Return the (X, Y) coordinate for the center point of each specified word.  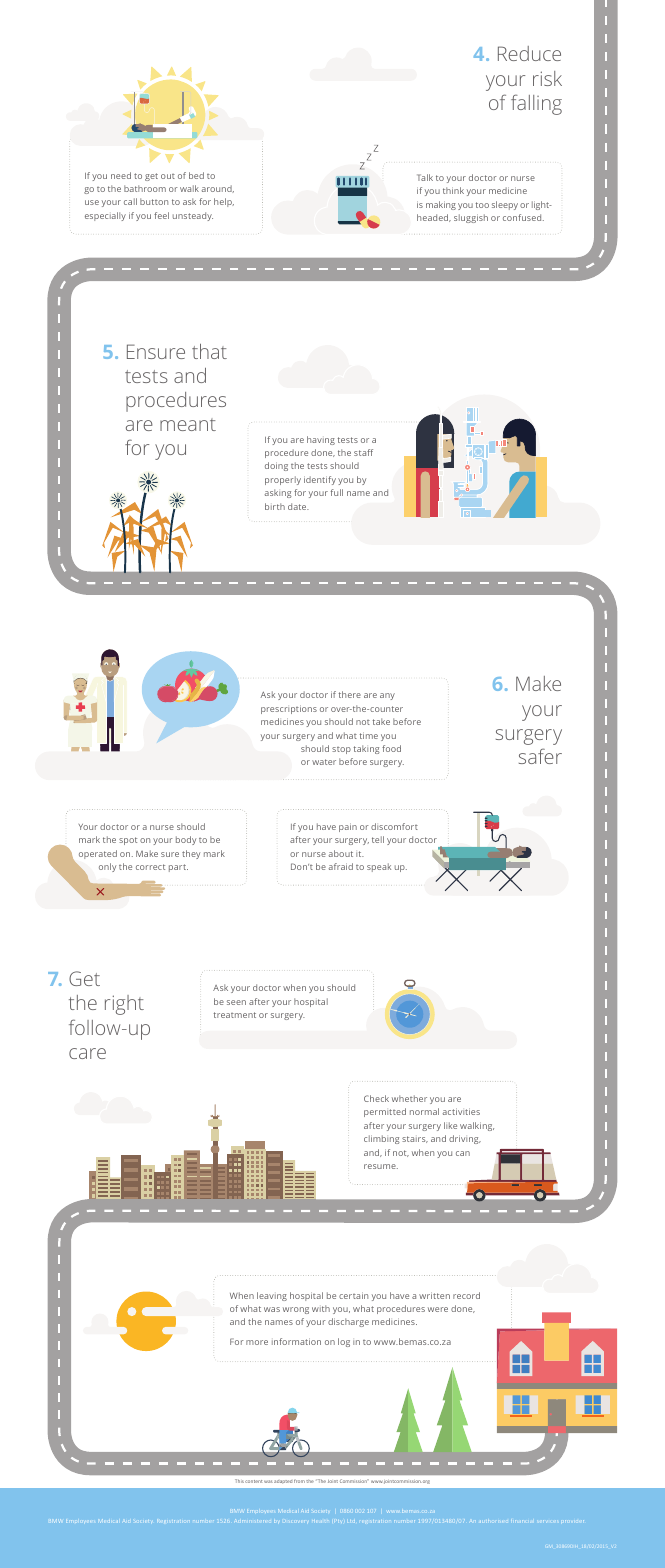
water (324, 762)
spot (128, 841)
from (299, 1481)
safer (540, 756)
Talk (425, 177)
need (121, 175)
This (239, 1481)
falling (536, 104)
